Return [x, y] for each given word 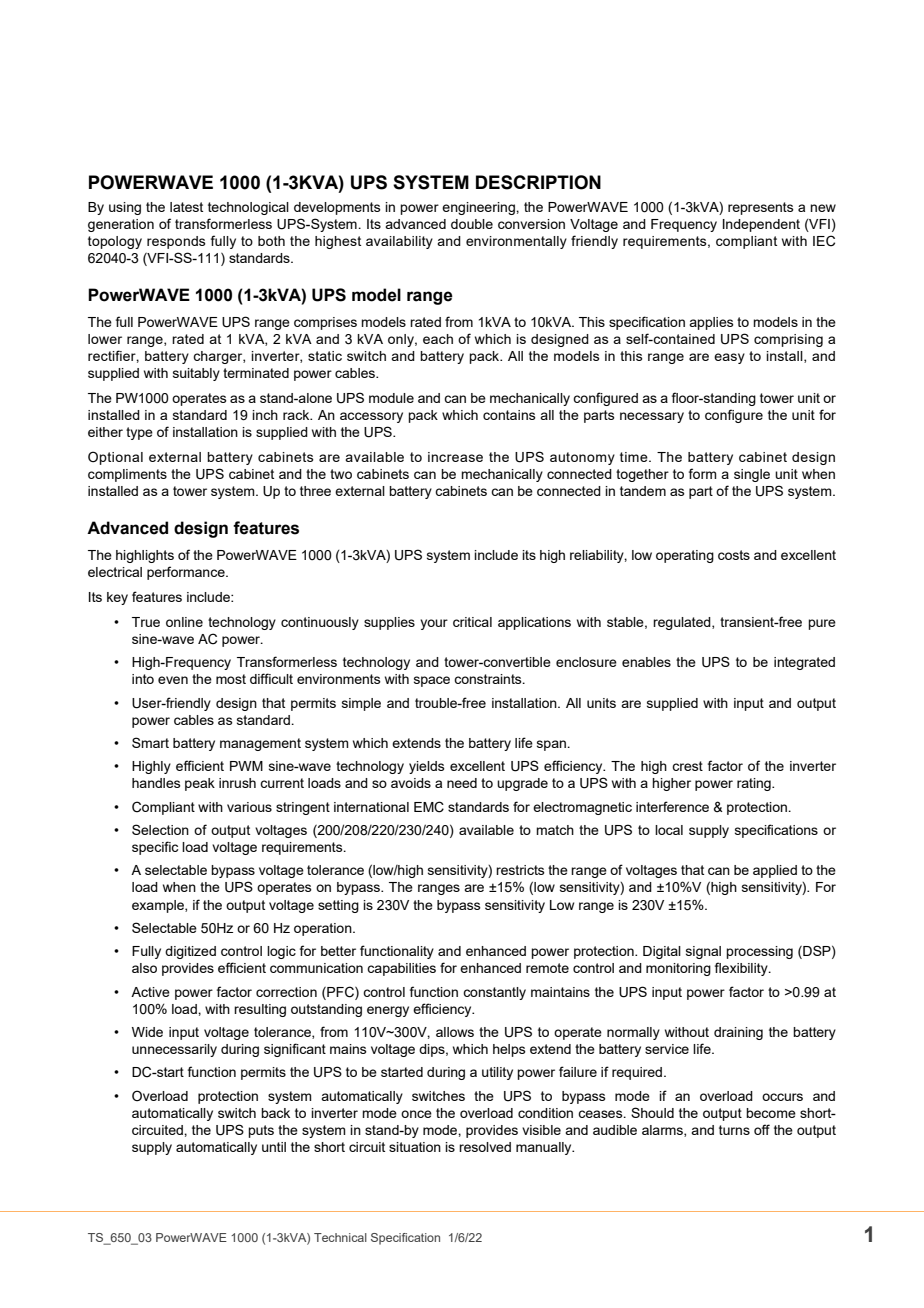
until [274, 1147]
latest [186, 207]
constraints [489, 679]
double [472, 224]
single [752, 475]
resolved [485, 1147]
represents [761, 208]
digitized [190, 952]
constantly [494, 993]
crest [687, 766]
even [173, 680]
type [139, 433]
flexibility [742, 969]
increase [455, 457]
